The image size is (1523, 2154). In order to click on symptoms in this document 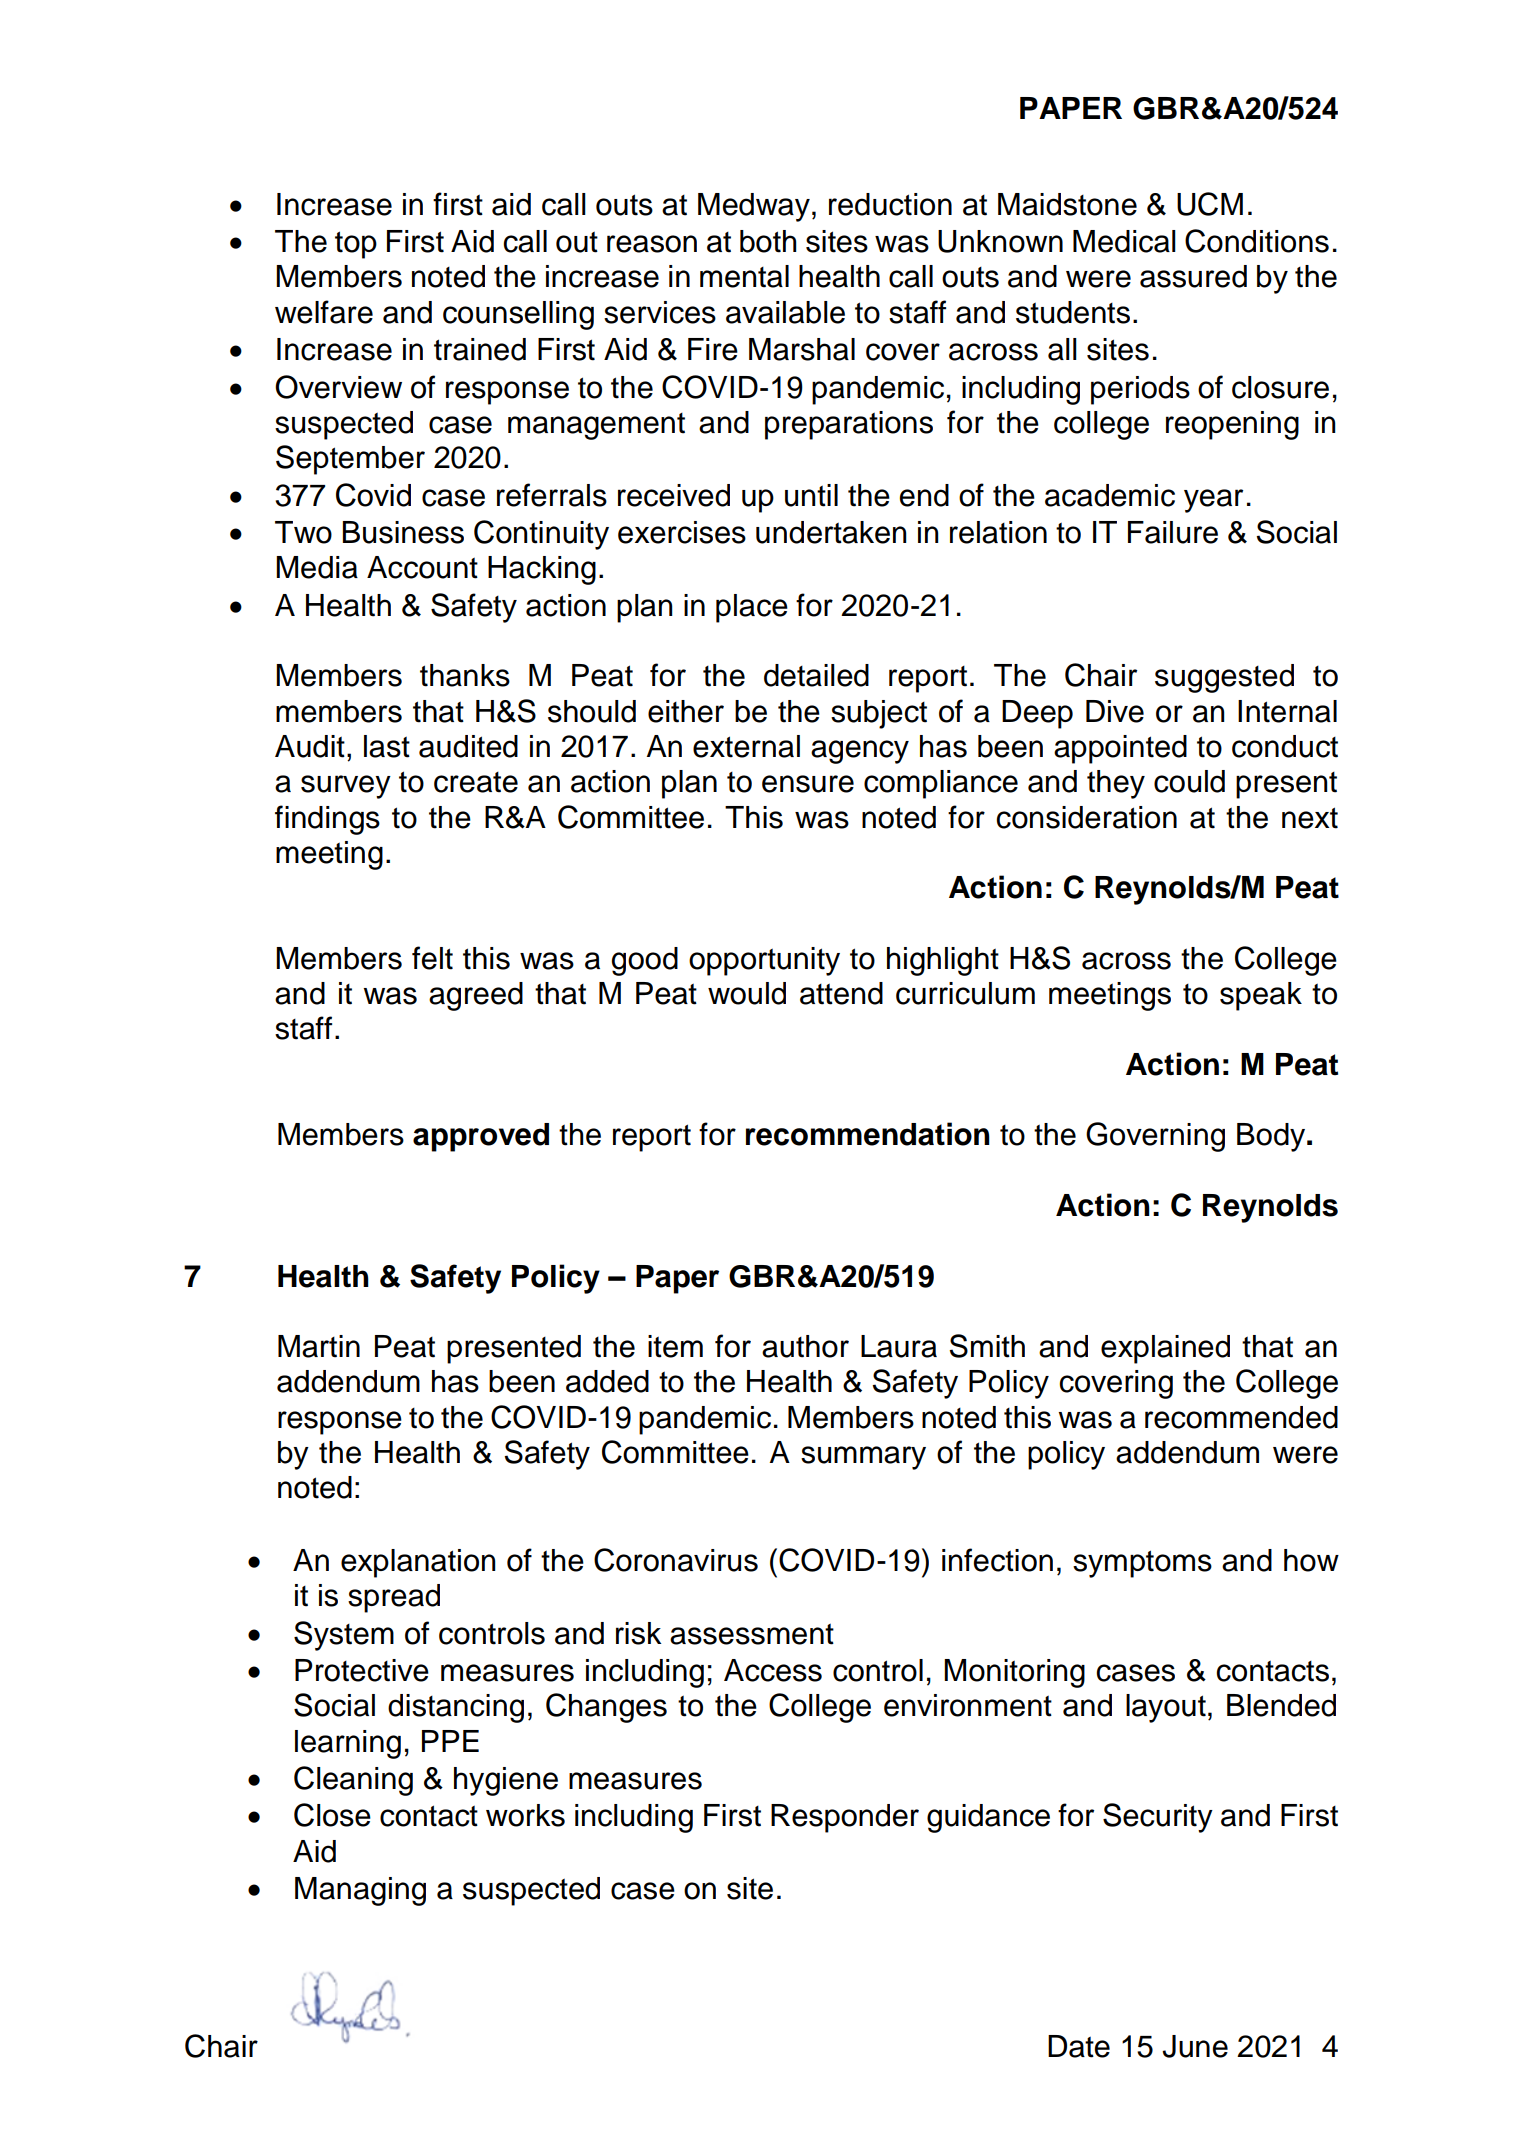, I will do `click(1142, 1564)`.
